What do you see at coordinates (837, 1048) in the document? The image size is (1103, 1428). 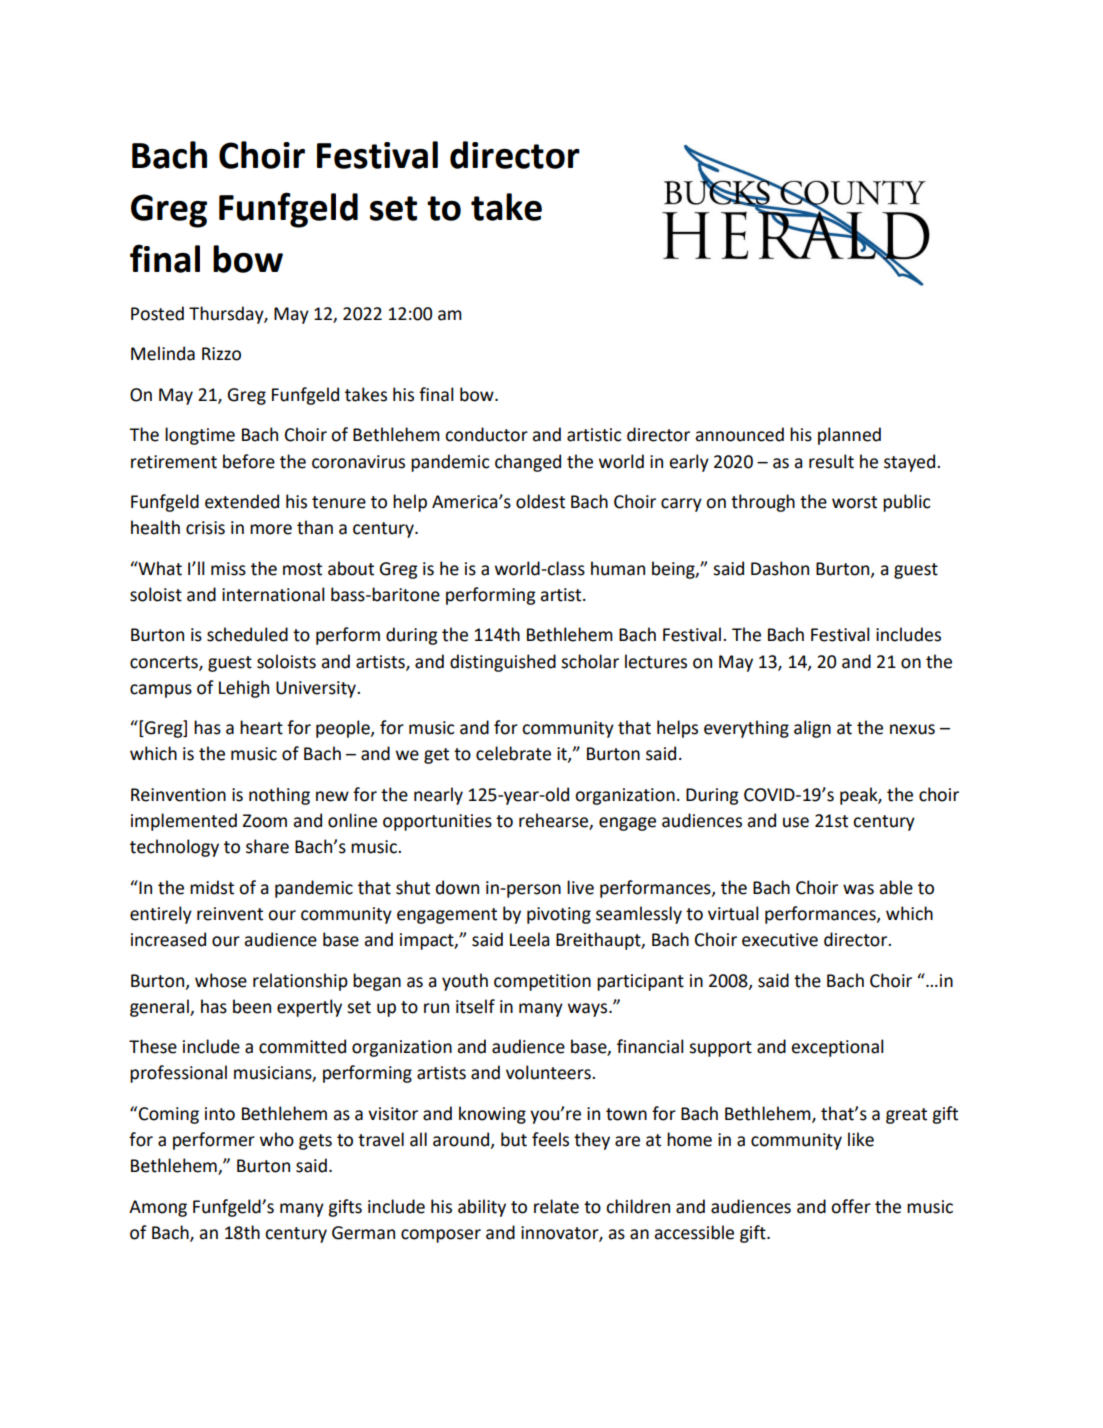 I see `exceptional` at bounding box center [837, 1048].
